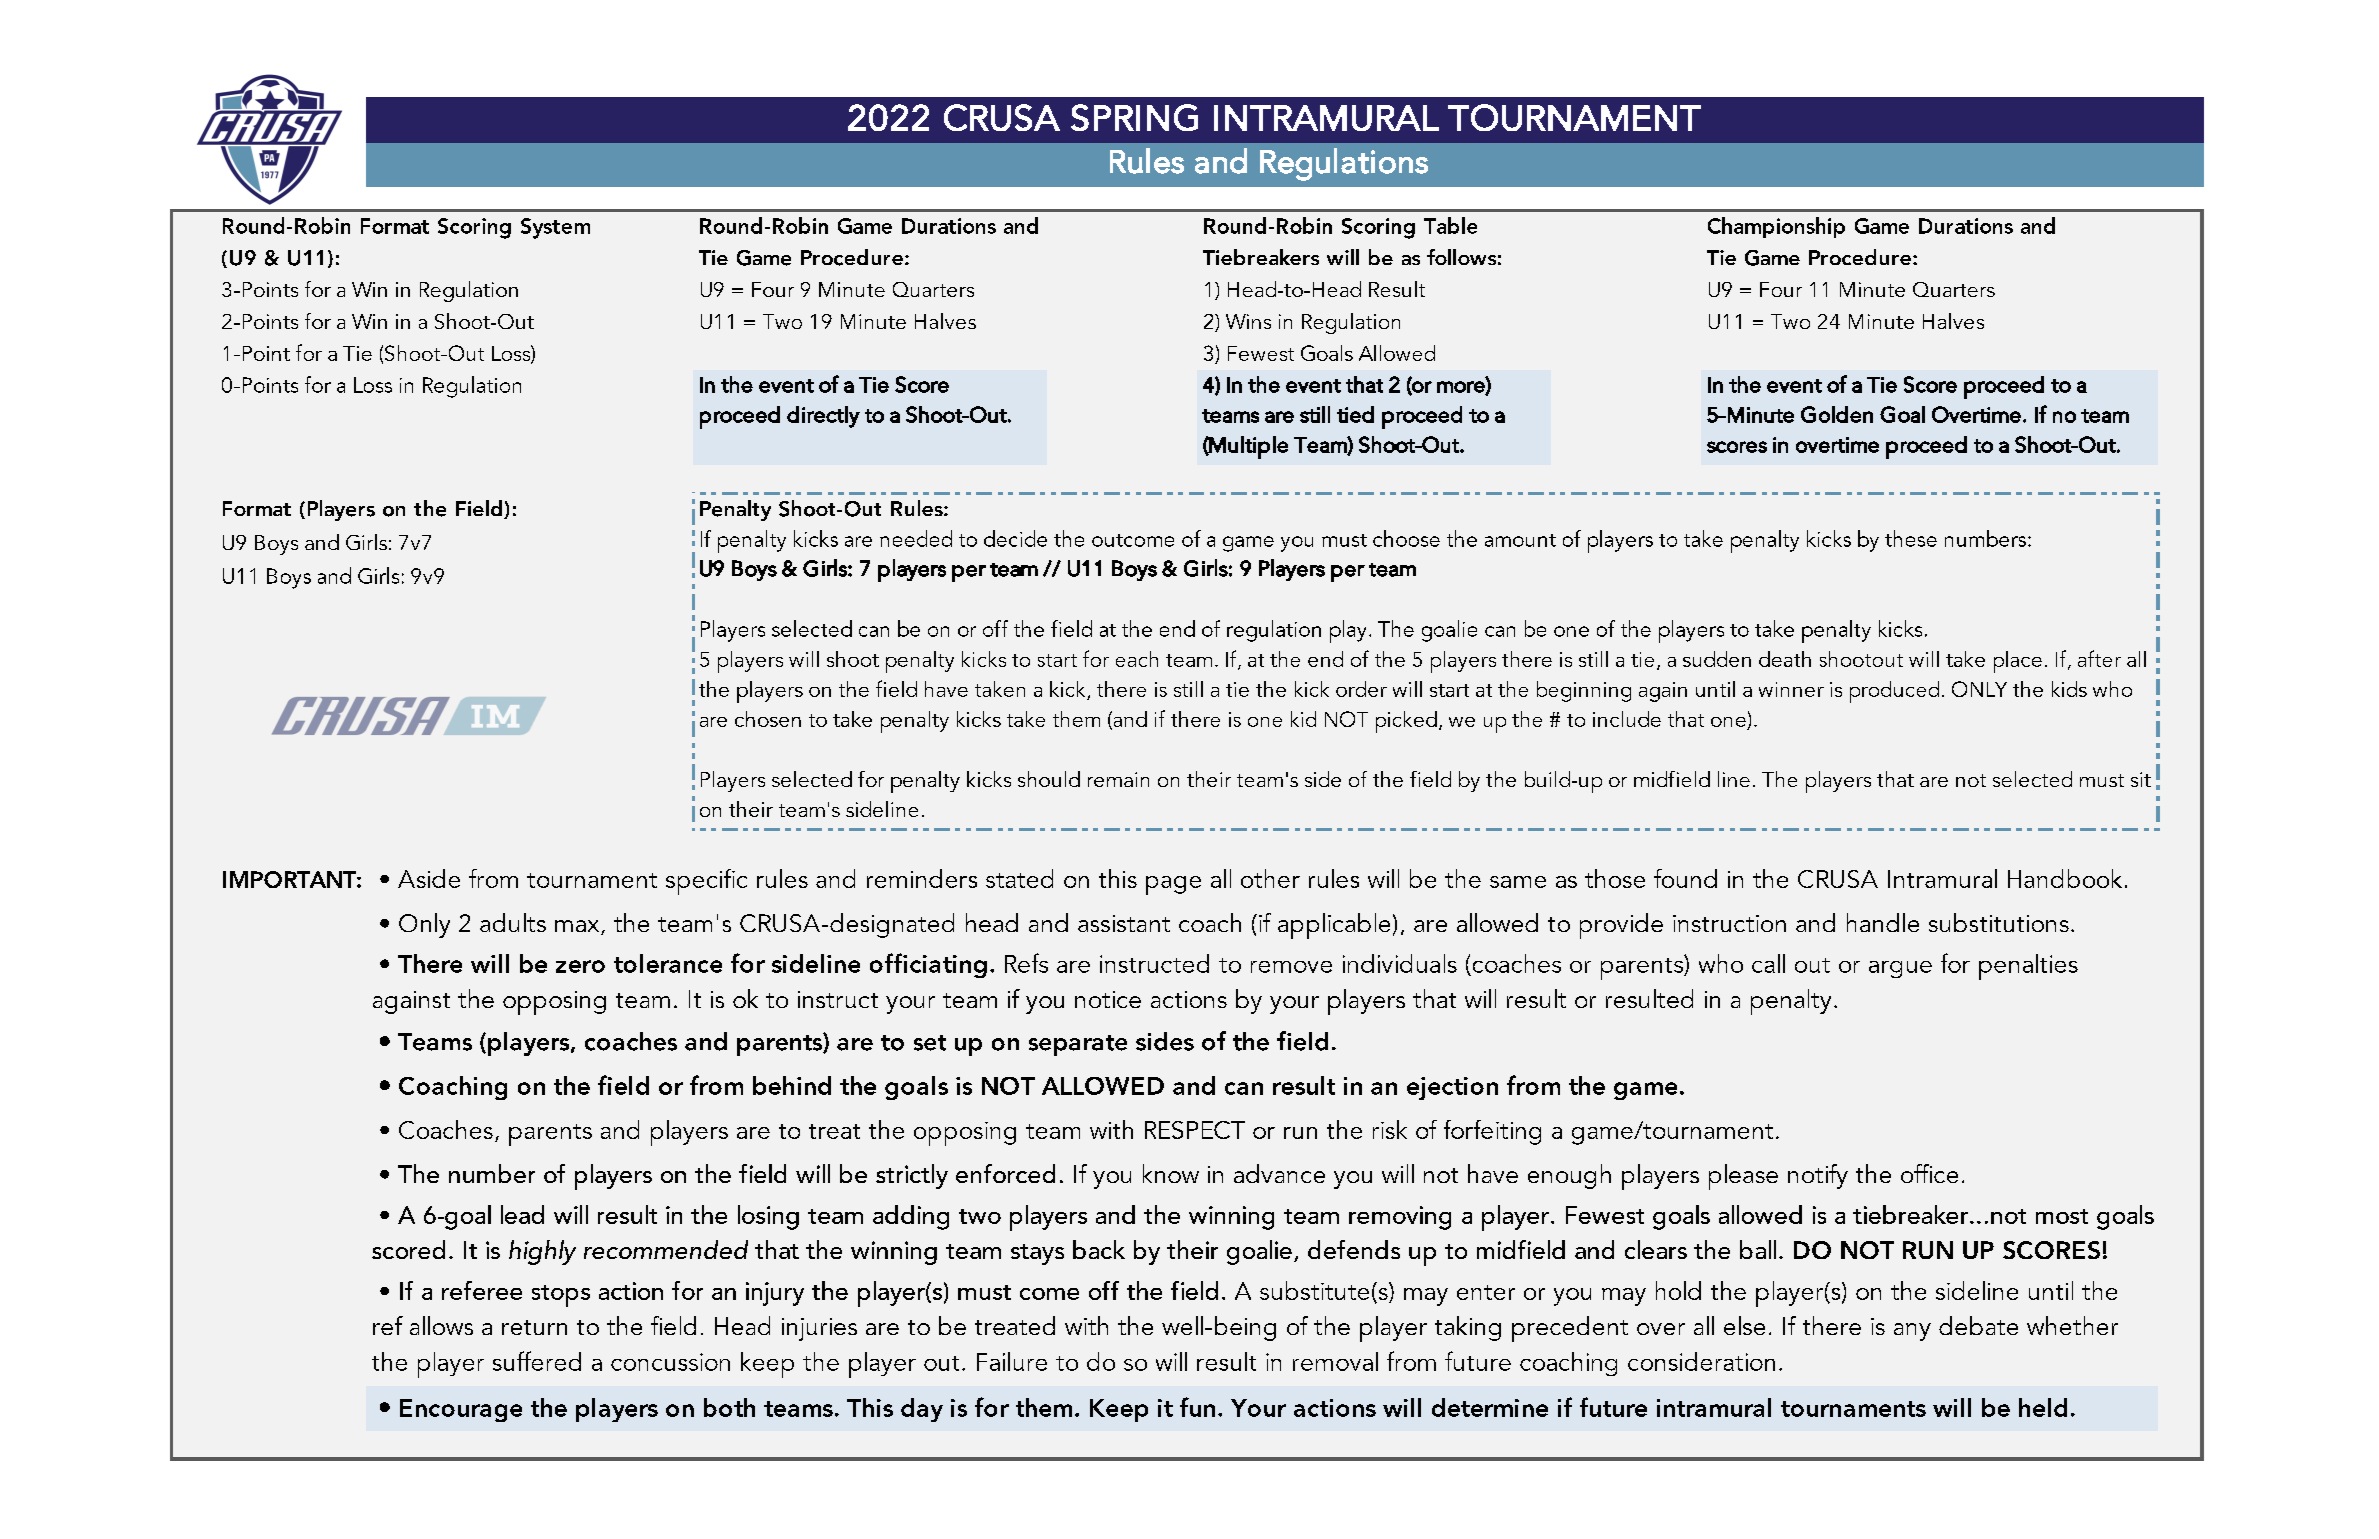  I want to click on Championship, so click(1776, 227).
